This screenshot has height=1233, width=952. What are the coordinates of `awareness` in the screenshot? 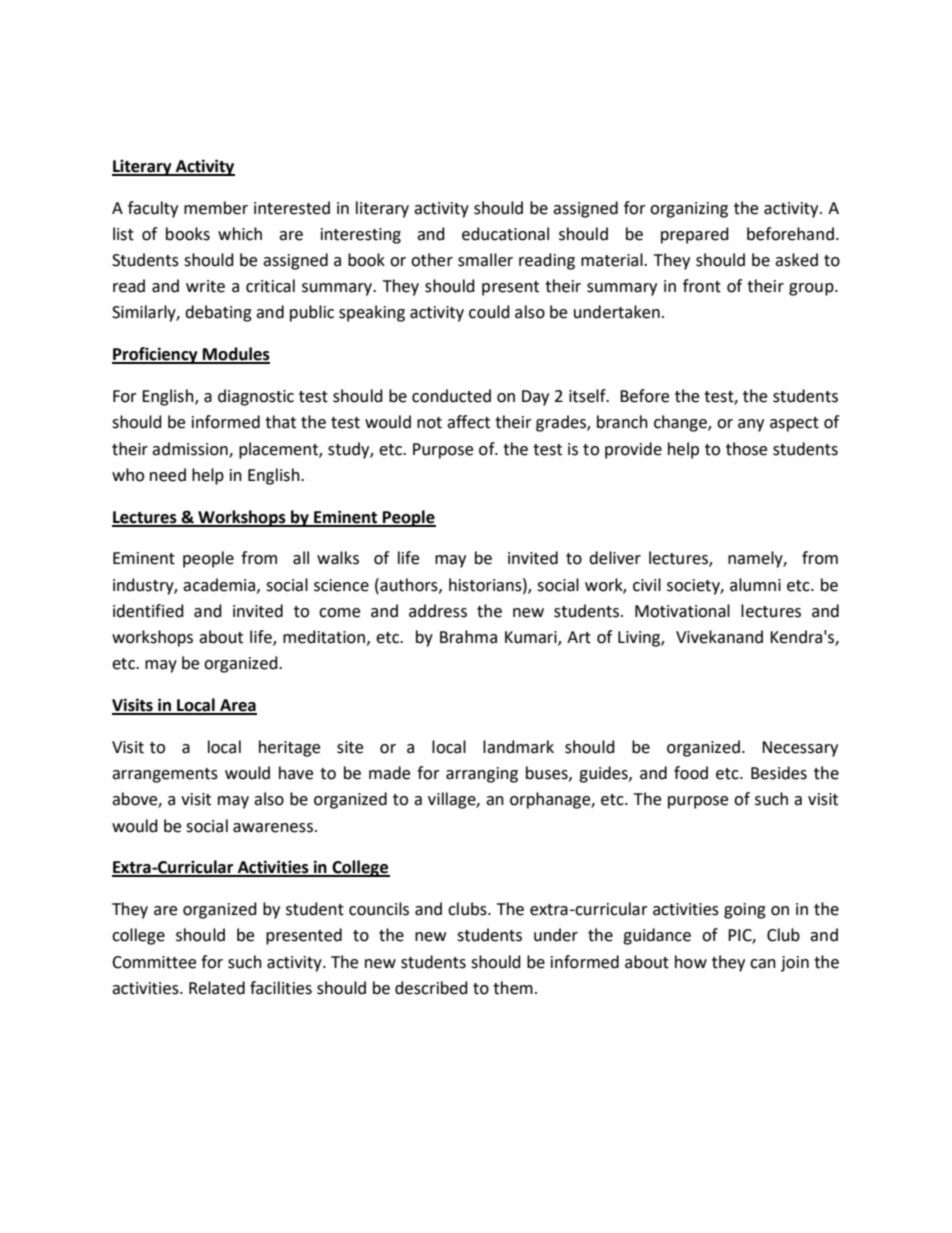 It's located at (273, 828).
